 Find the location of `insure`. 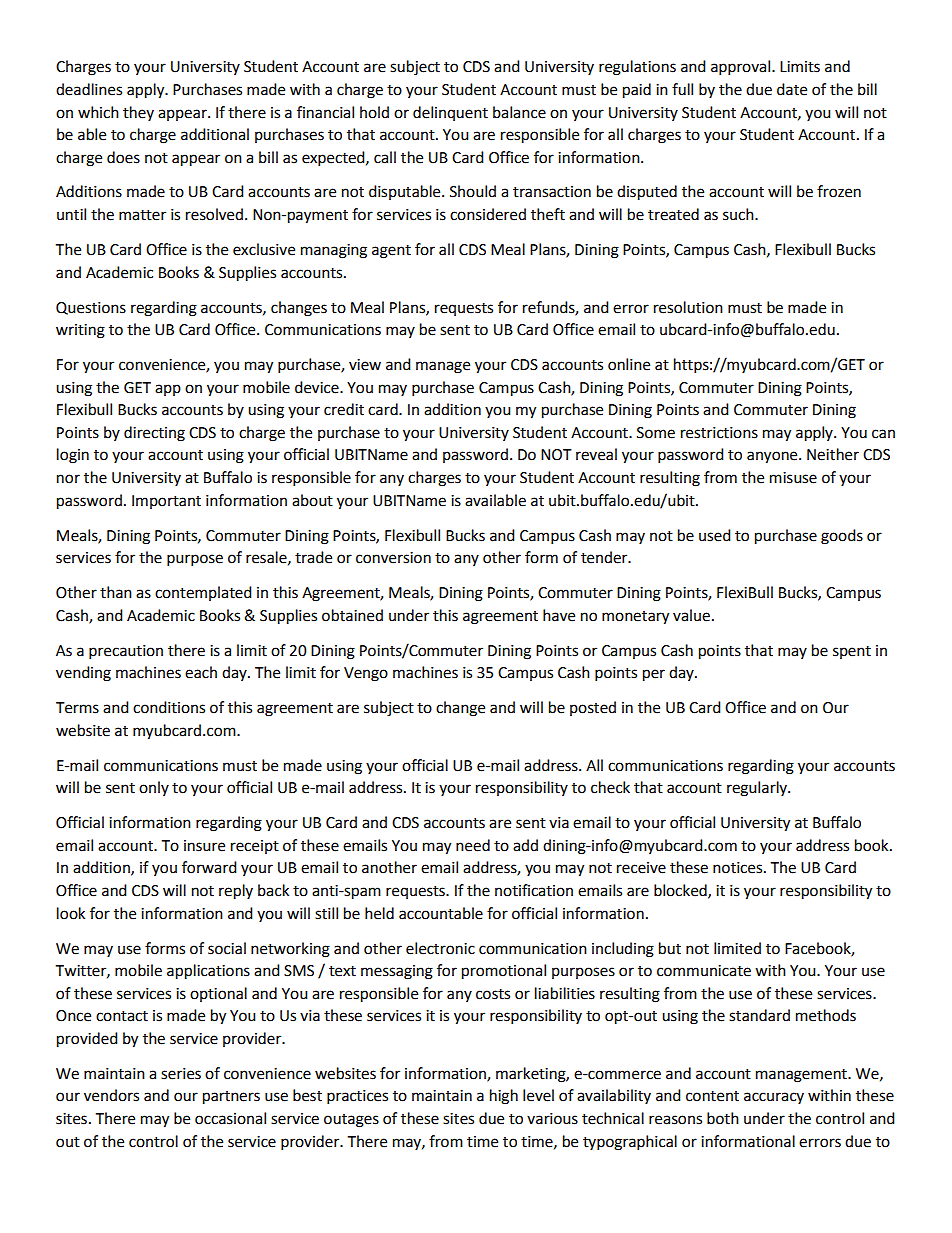

insure is located at coordinates (204, 846).
